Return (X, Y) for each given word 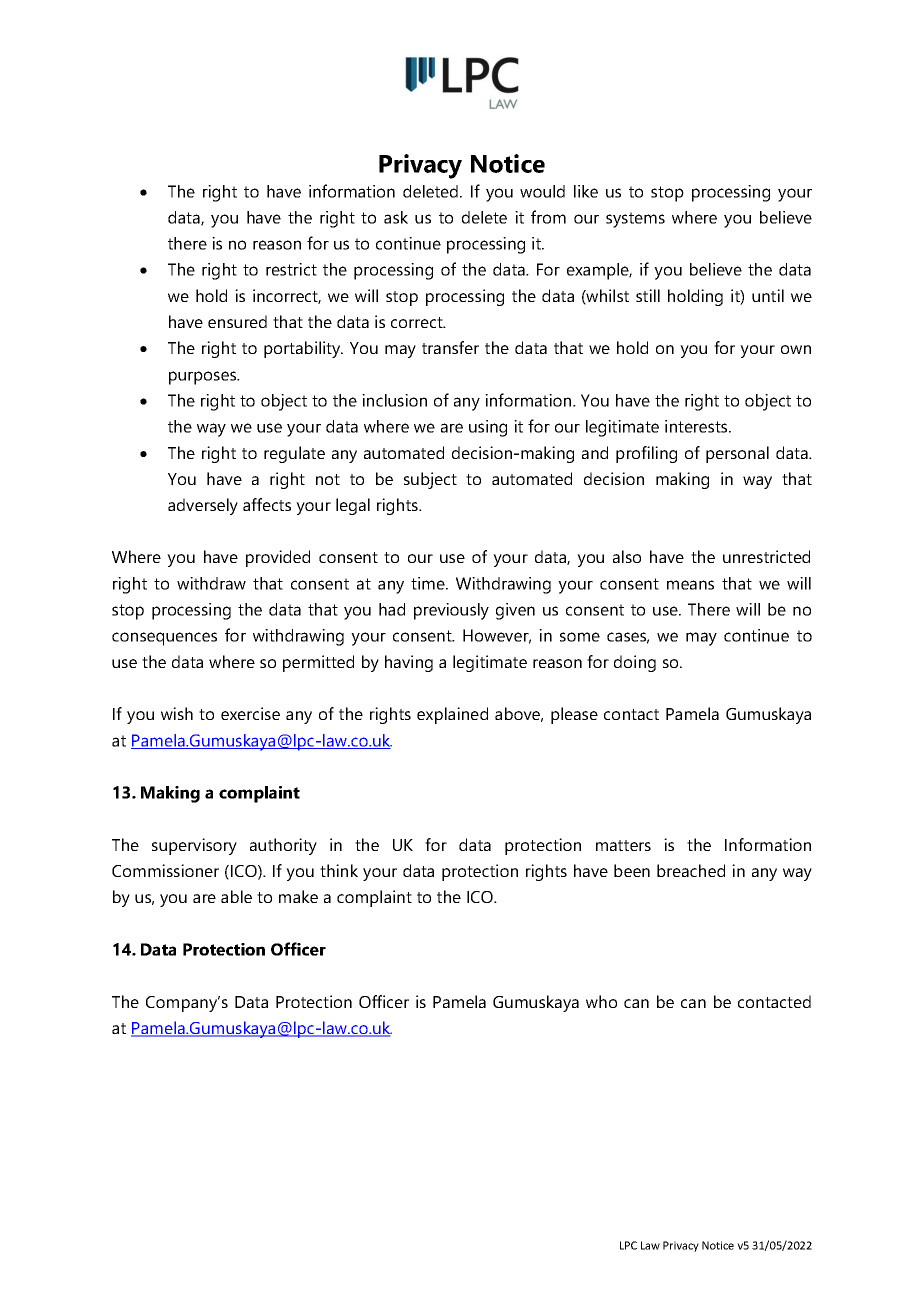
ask (396, 217)
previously (451, 611)
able (236, 896)
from (548, 217)
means (690, 585)
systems (635, 220)
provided (278, 558)
